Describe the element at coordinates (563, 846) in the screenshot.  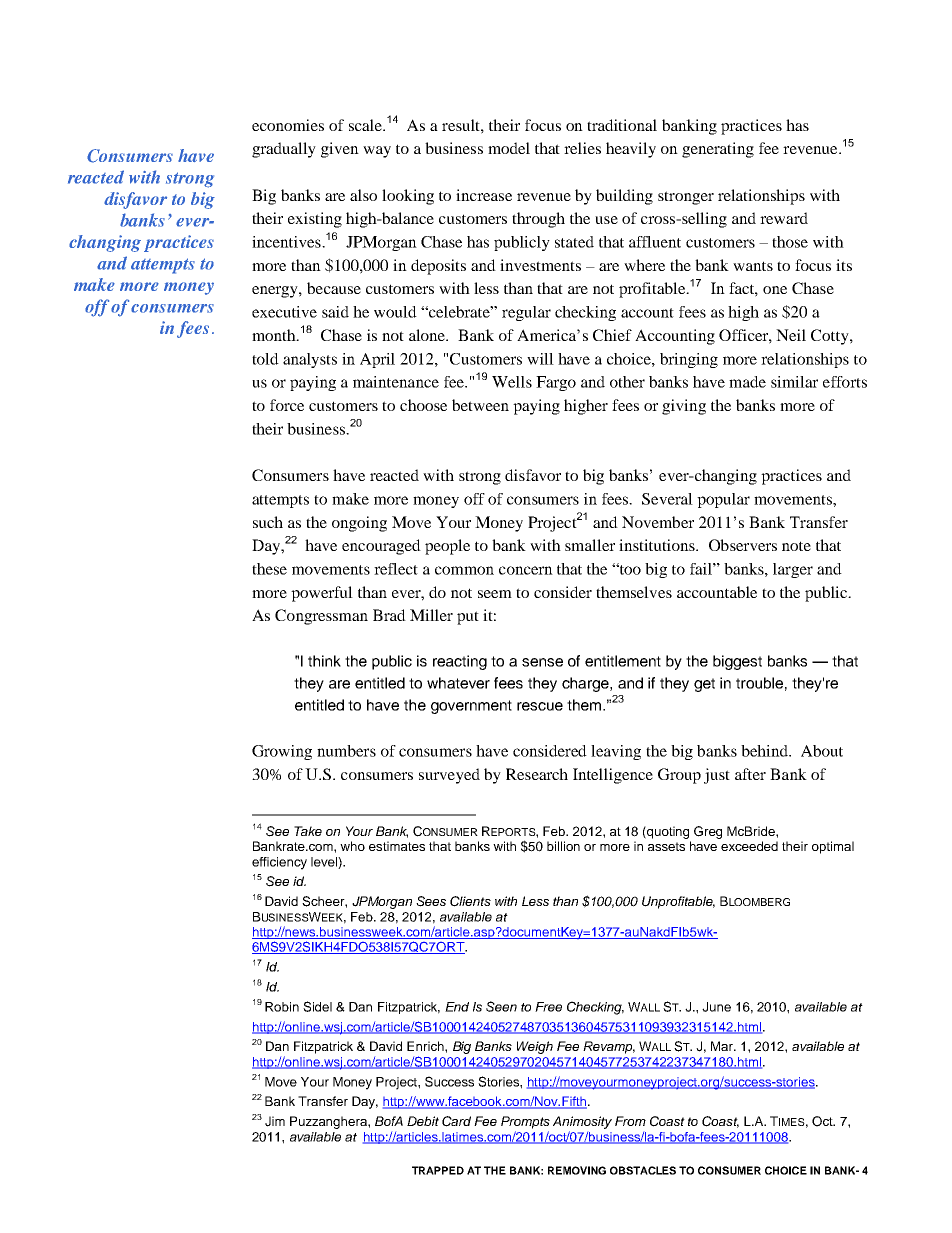
I see `billion` at that location.
